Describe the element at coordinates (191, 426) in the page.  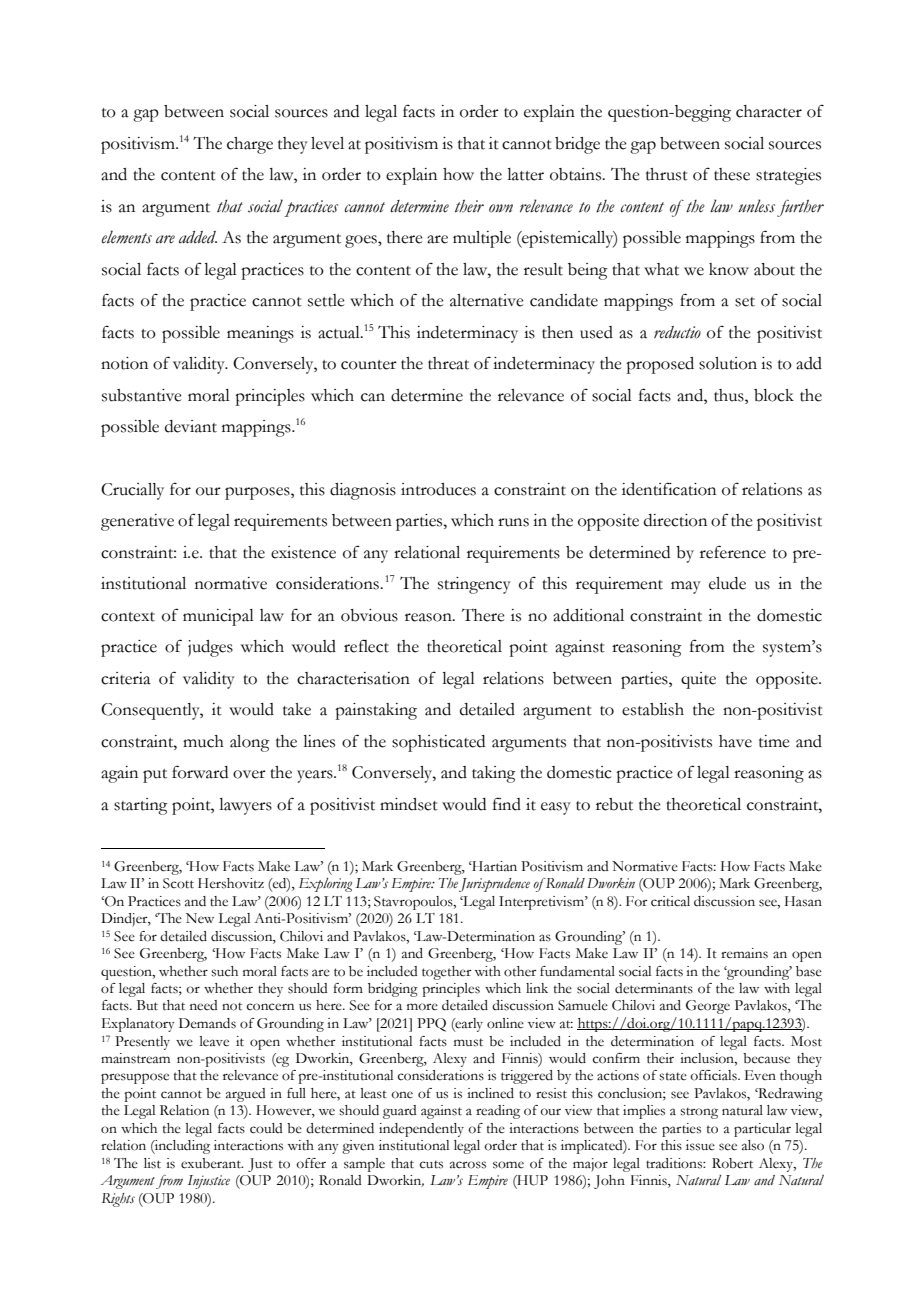
I see `deviant` at that location.
